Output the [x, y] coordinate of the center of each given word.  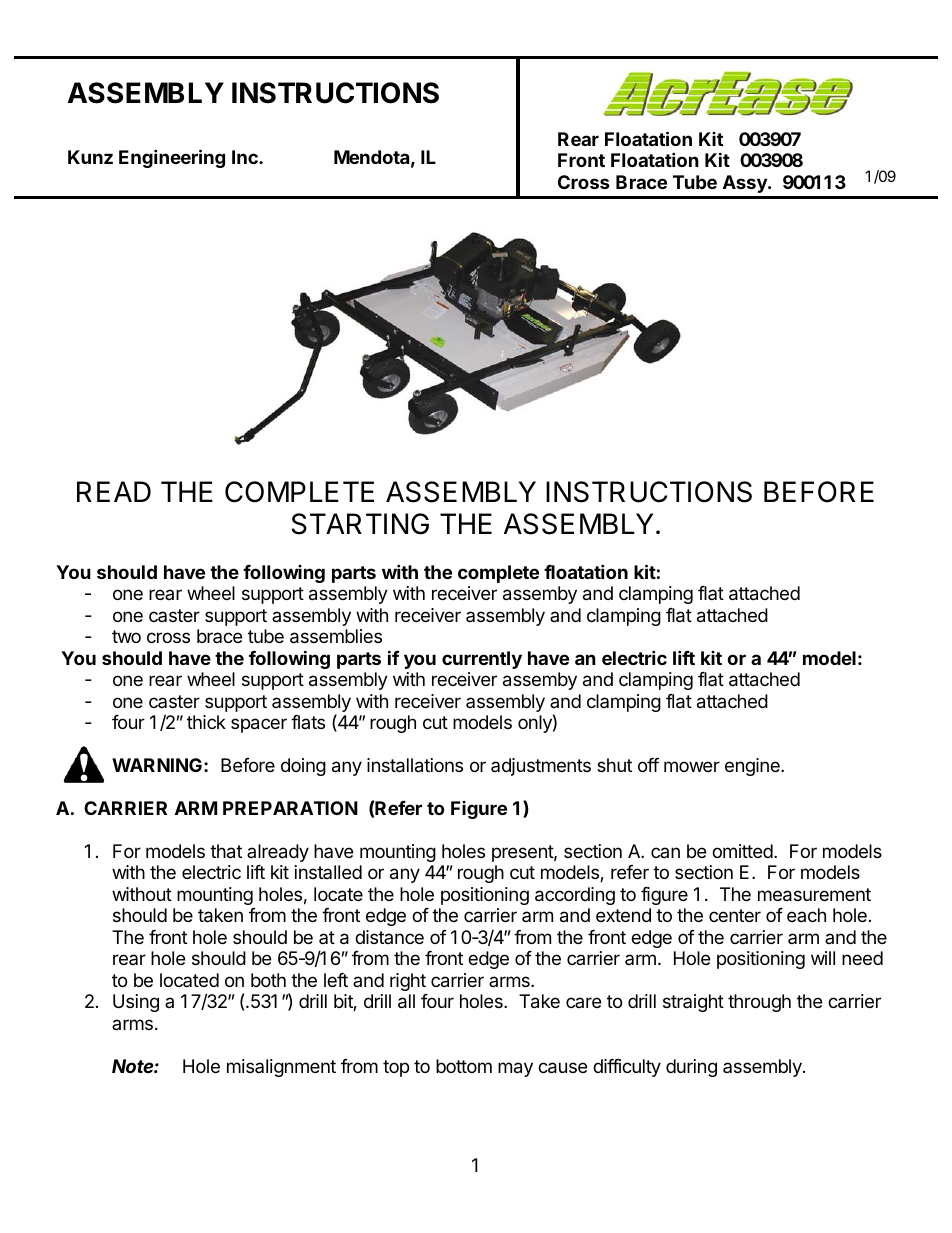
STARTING [360, 524]
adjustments [541, 767]
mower [692, 766]
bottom [464, 1066]
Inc [246, 157]
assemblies [336, 636]
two [126, 636]
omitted [742, 851]
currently [482, 660]
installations [415, 765]
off [648, 765]
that [226, 851]
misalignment [281, 1068]
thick [206, 722]
